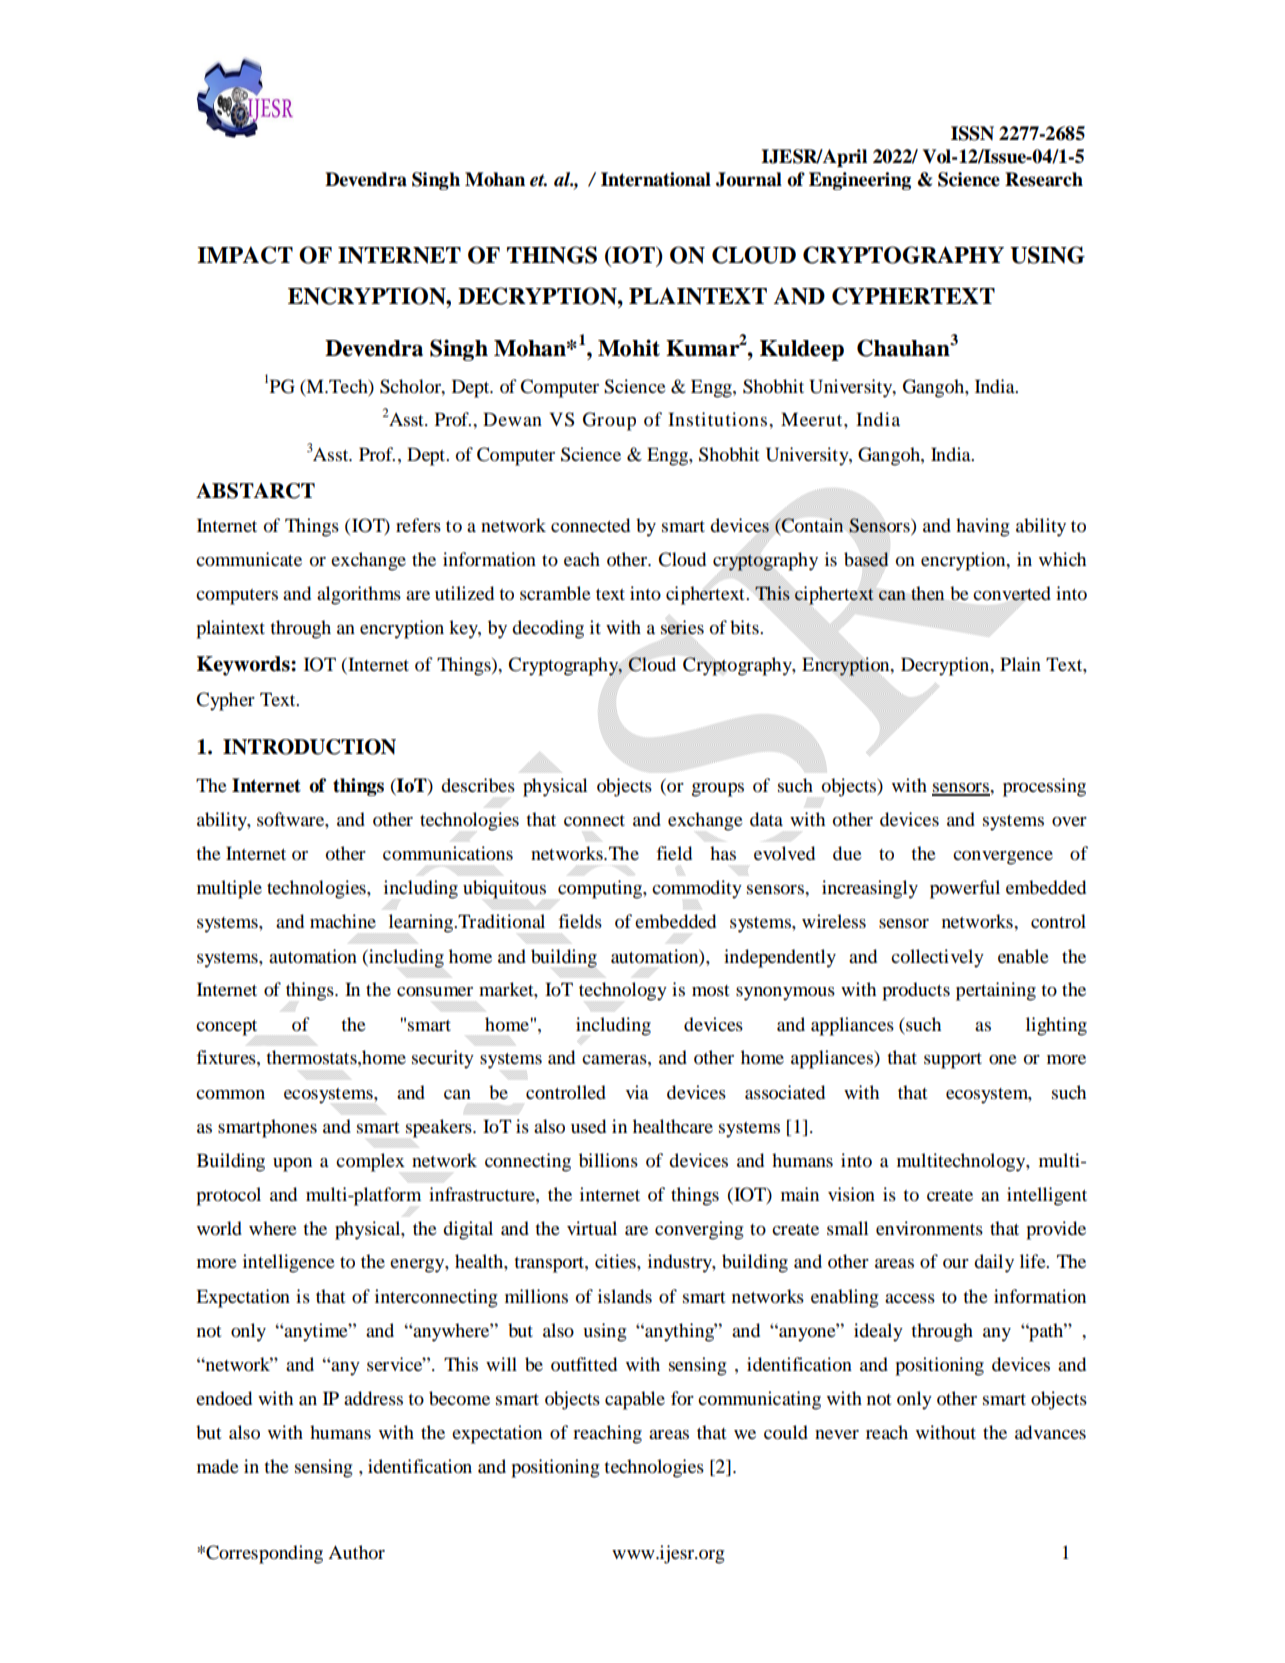 The height and width of the page is (1663, 1285). I want to click on commodity, so click(697, 889).
